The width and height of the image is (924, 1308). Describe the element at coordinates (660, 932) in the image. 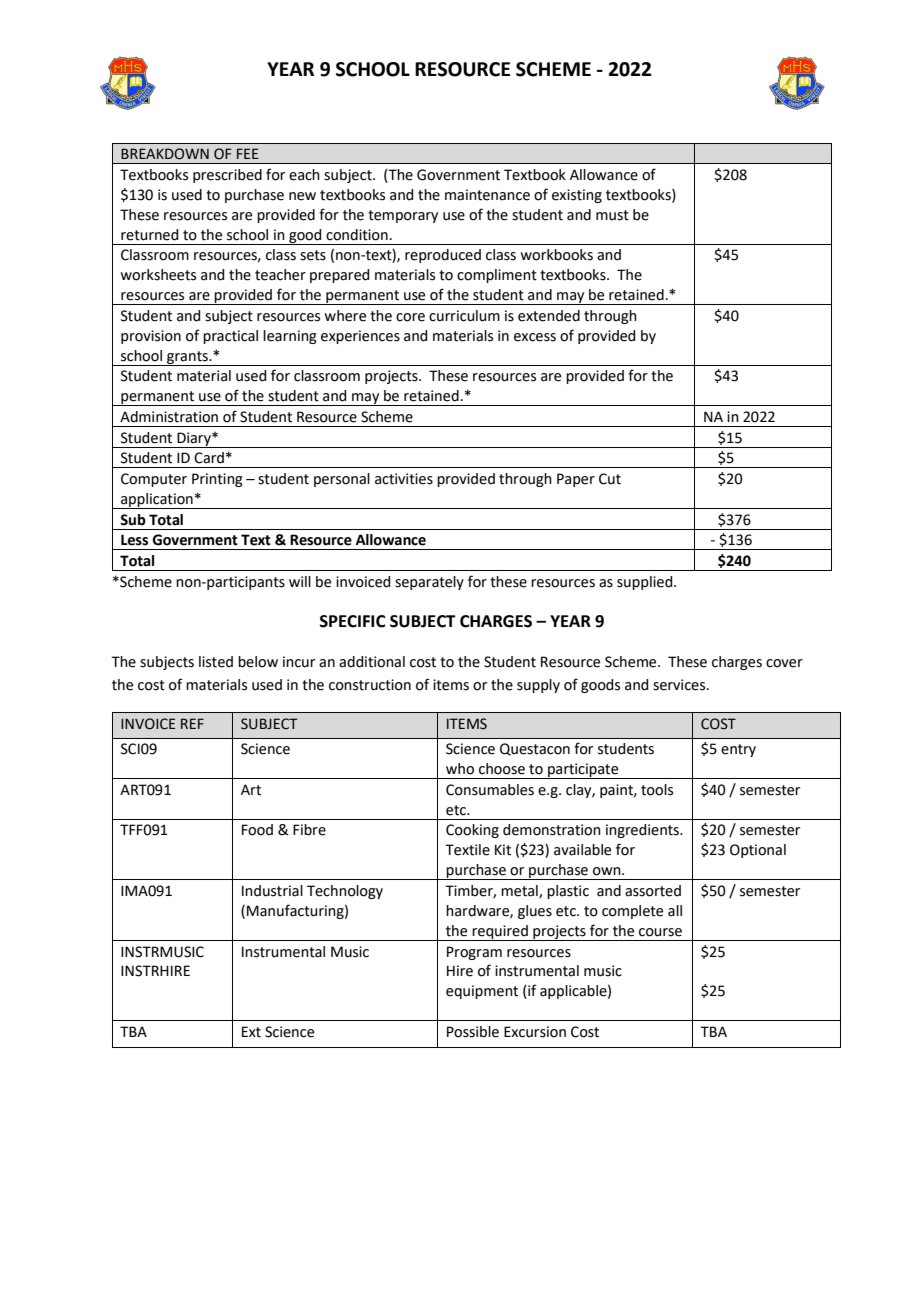

I see `course` at that location.
